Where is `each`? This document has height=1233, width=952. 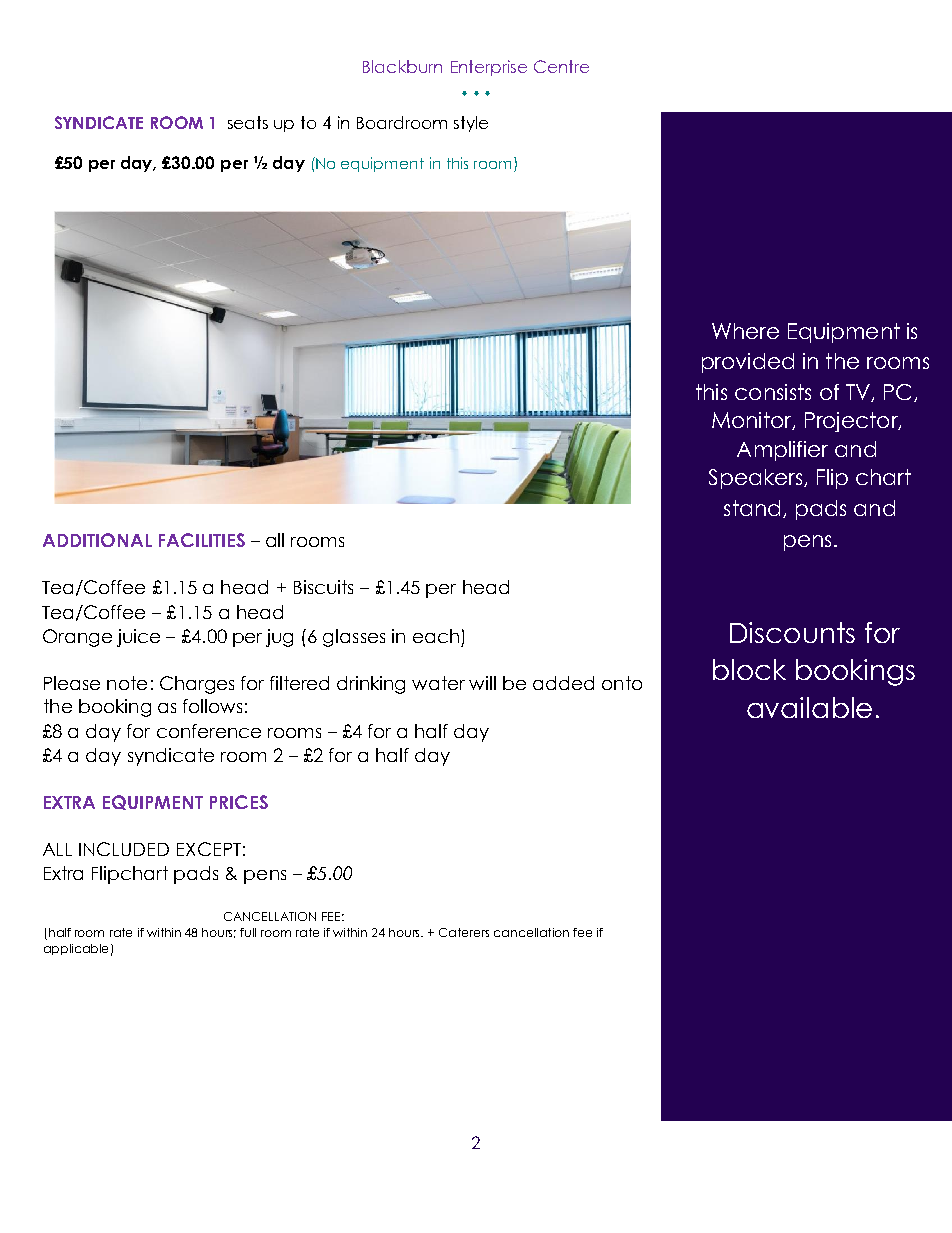
each is located at coordinates (436, 636).
